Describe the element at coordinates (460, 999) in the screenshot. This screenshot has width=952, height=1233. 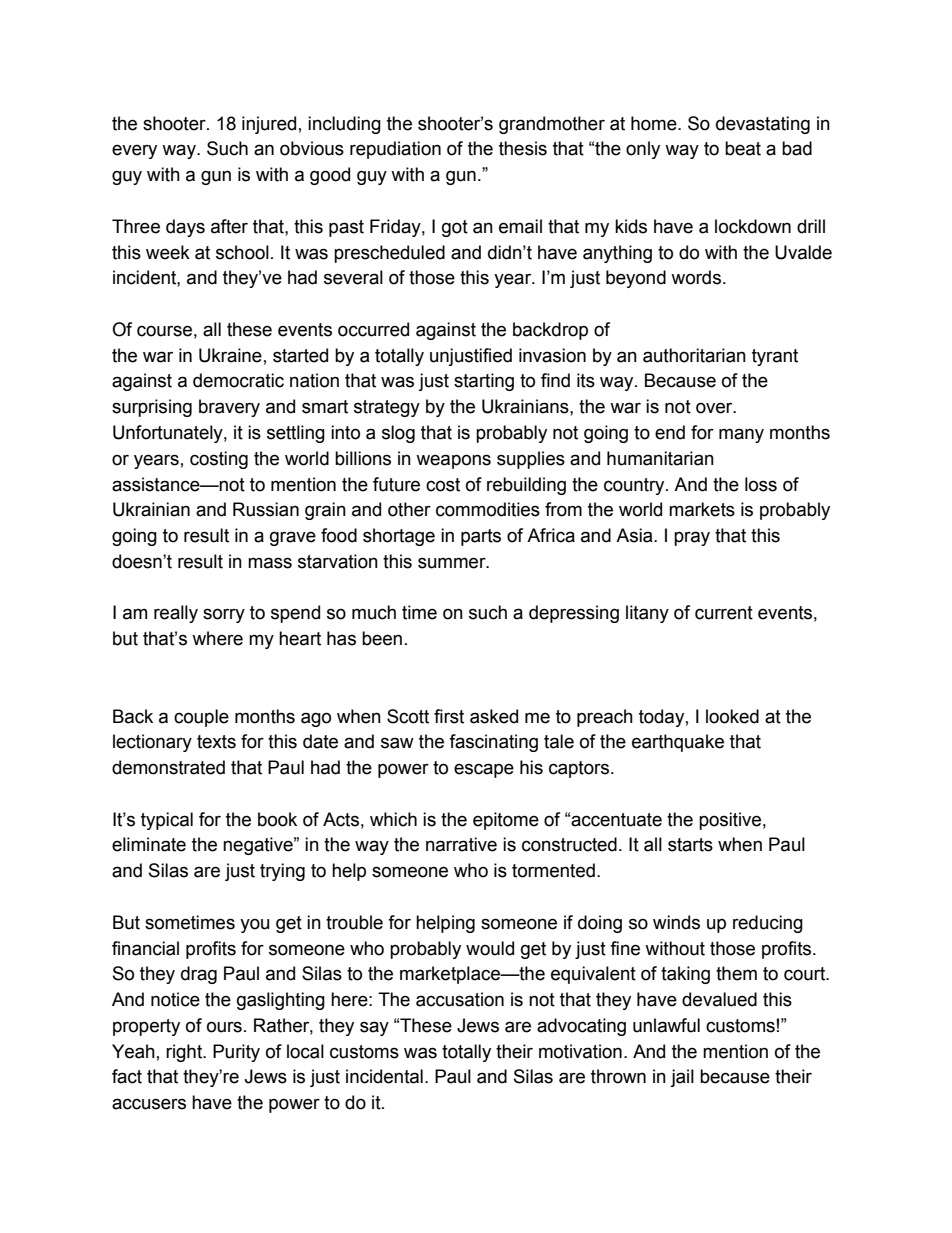
I see `accusation` at that location.
